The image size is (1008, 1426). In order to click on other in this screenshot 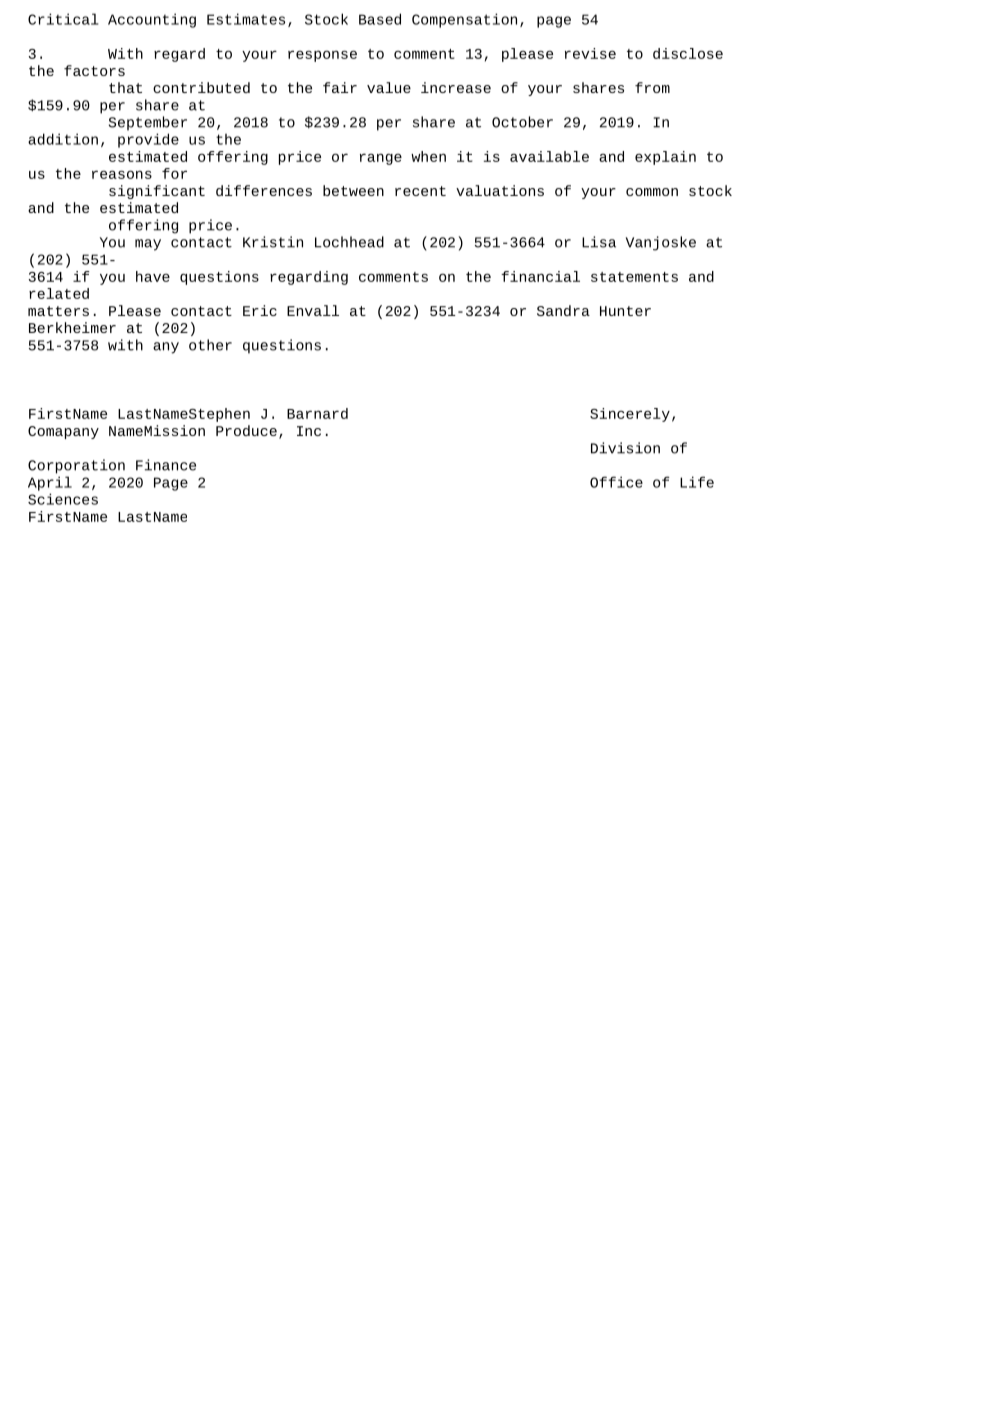, I will do `click(210, 345)`.
